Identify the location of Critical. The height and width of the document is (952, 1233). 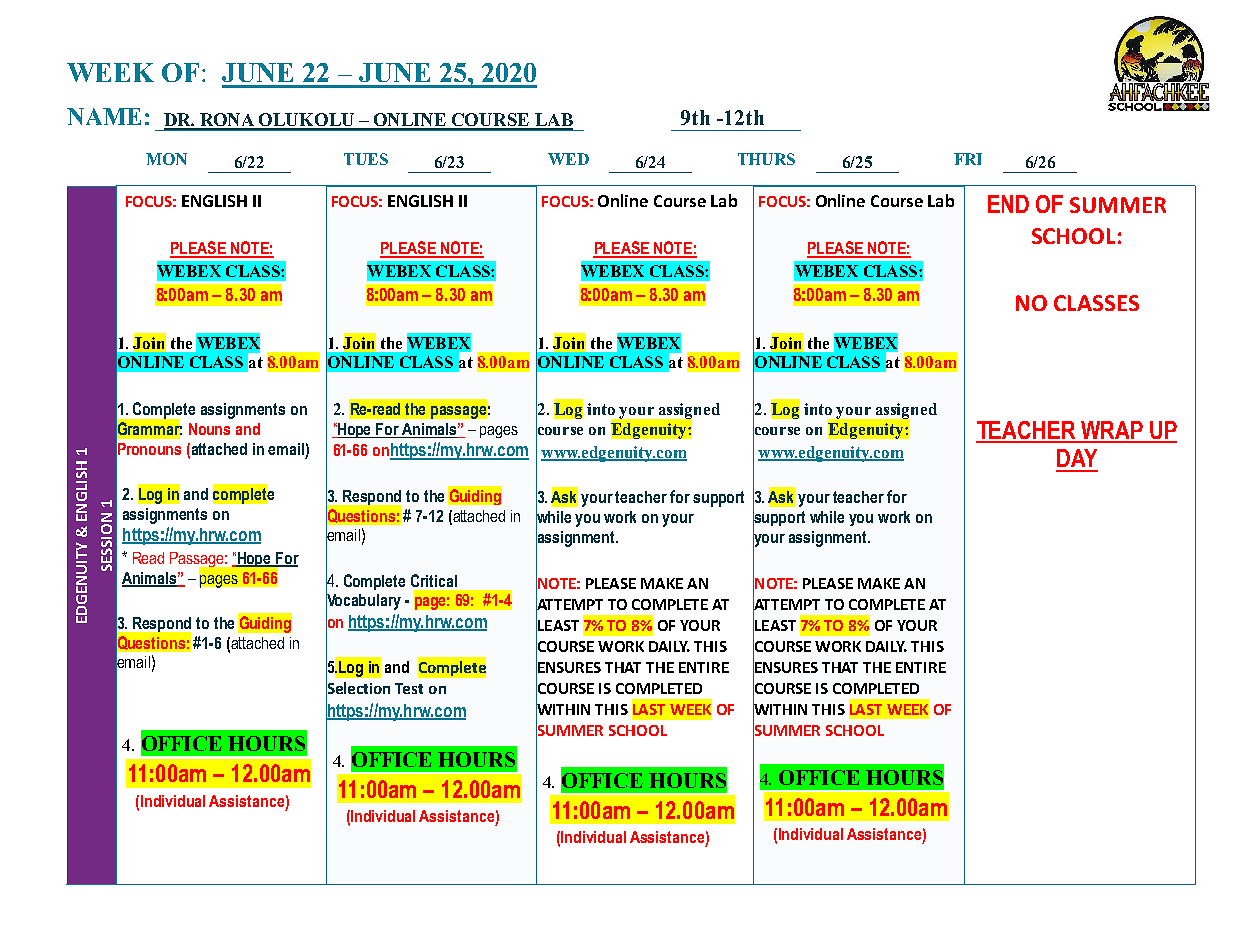
(434, 580).
